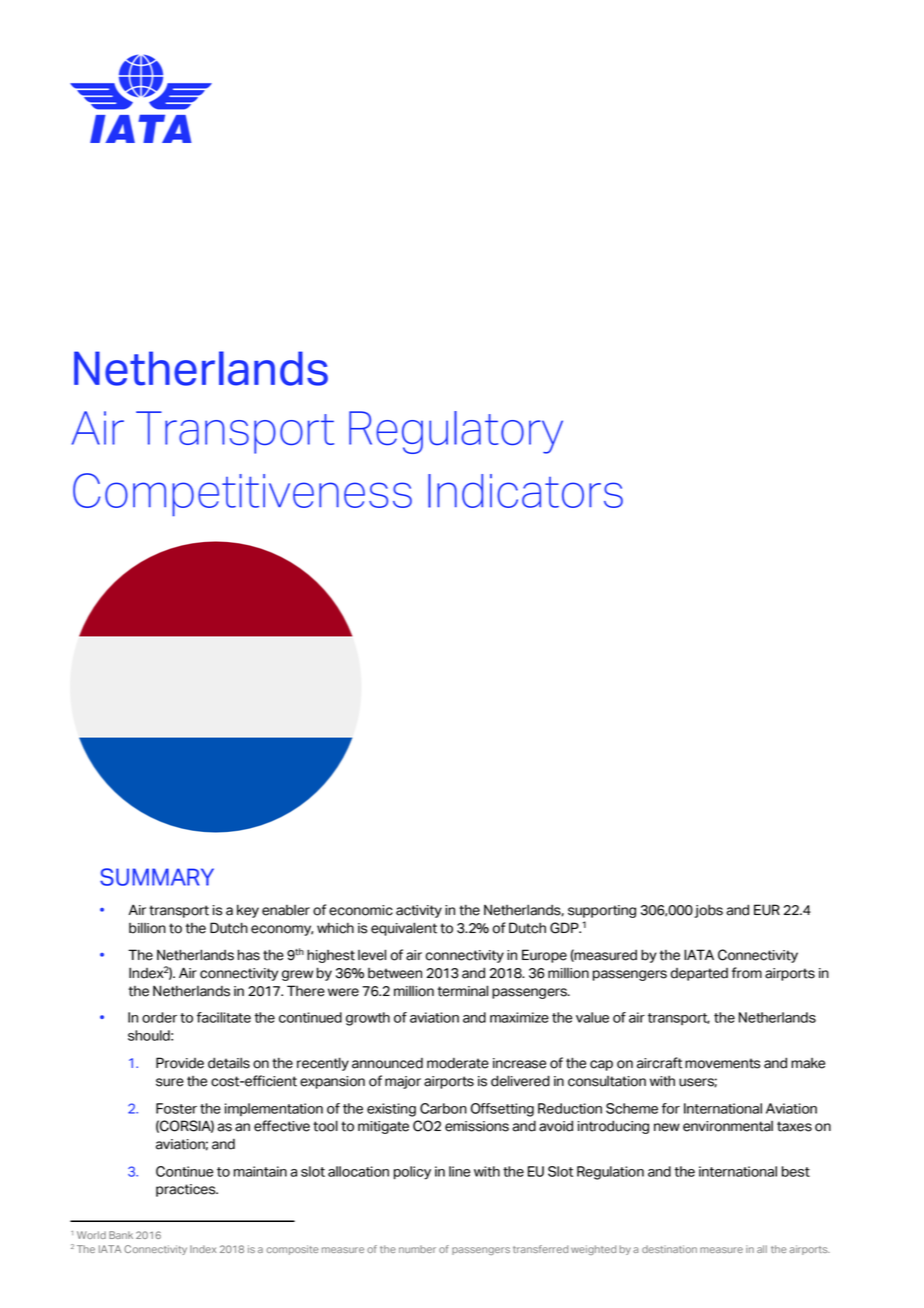 This image has height=1308, width=924. Describe the element at coordinates (417, 1249) in the image. I see `number` at that location.
